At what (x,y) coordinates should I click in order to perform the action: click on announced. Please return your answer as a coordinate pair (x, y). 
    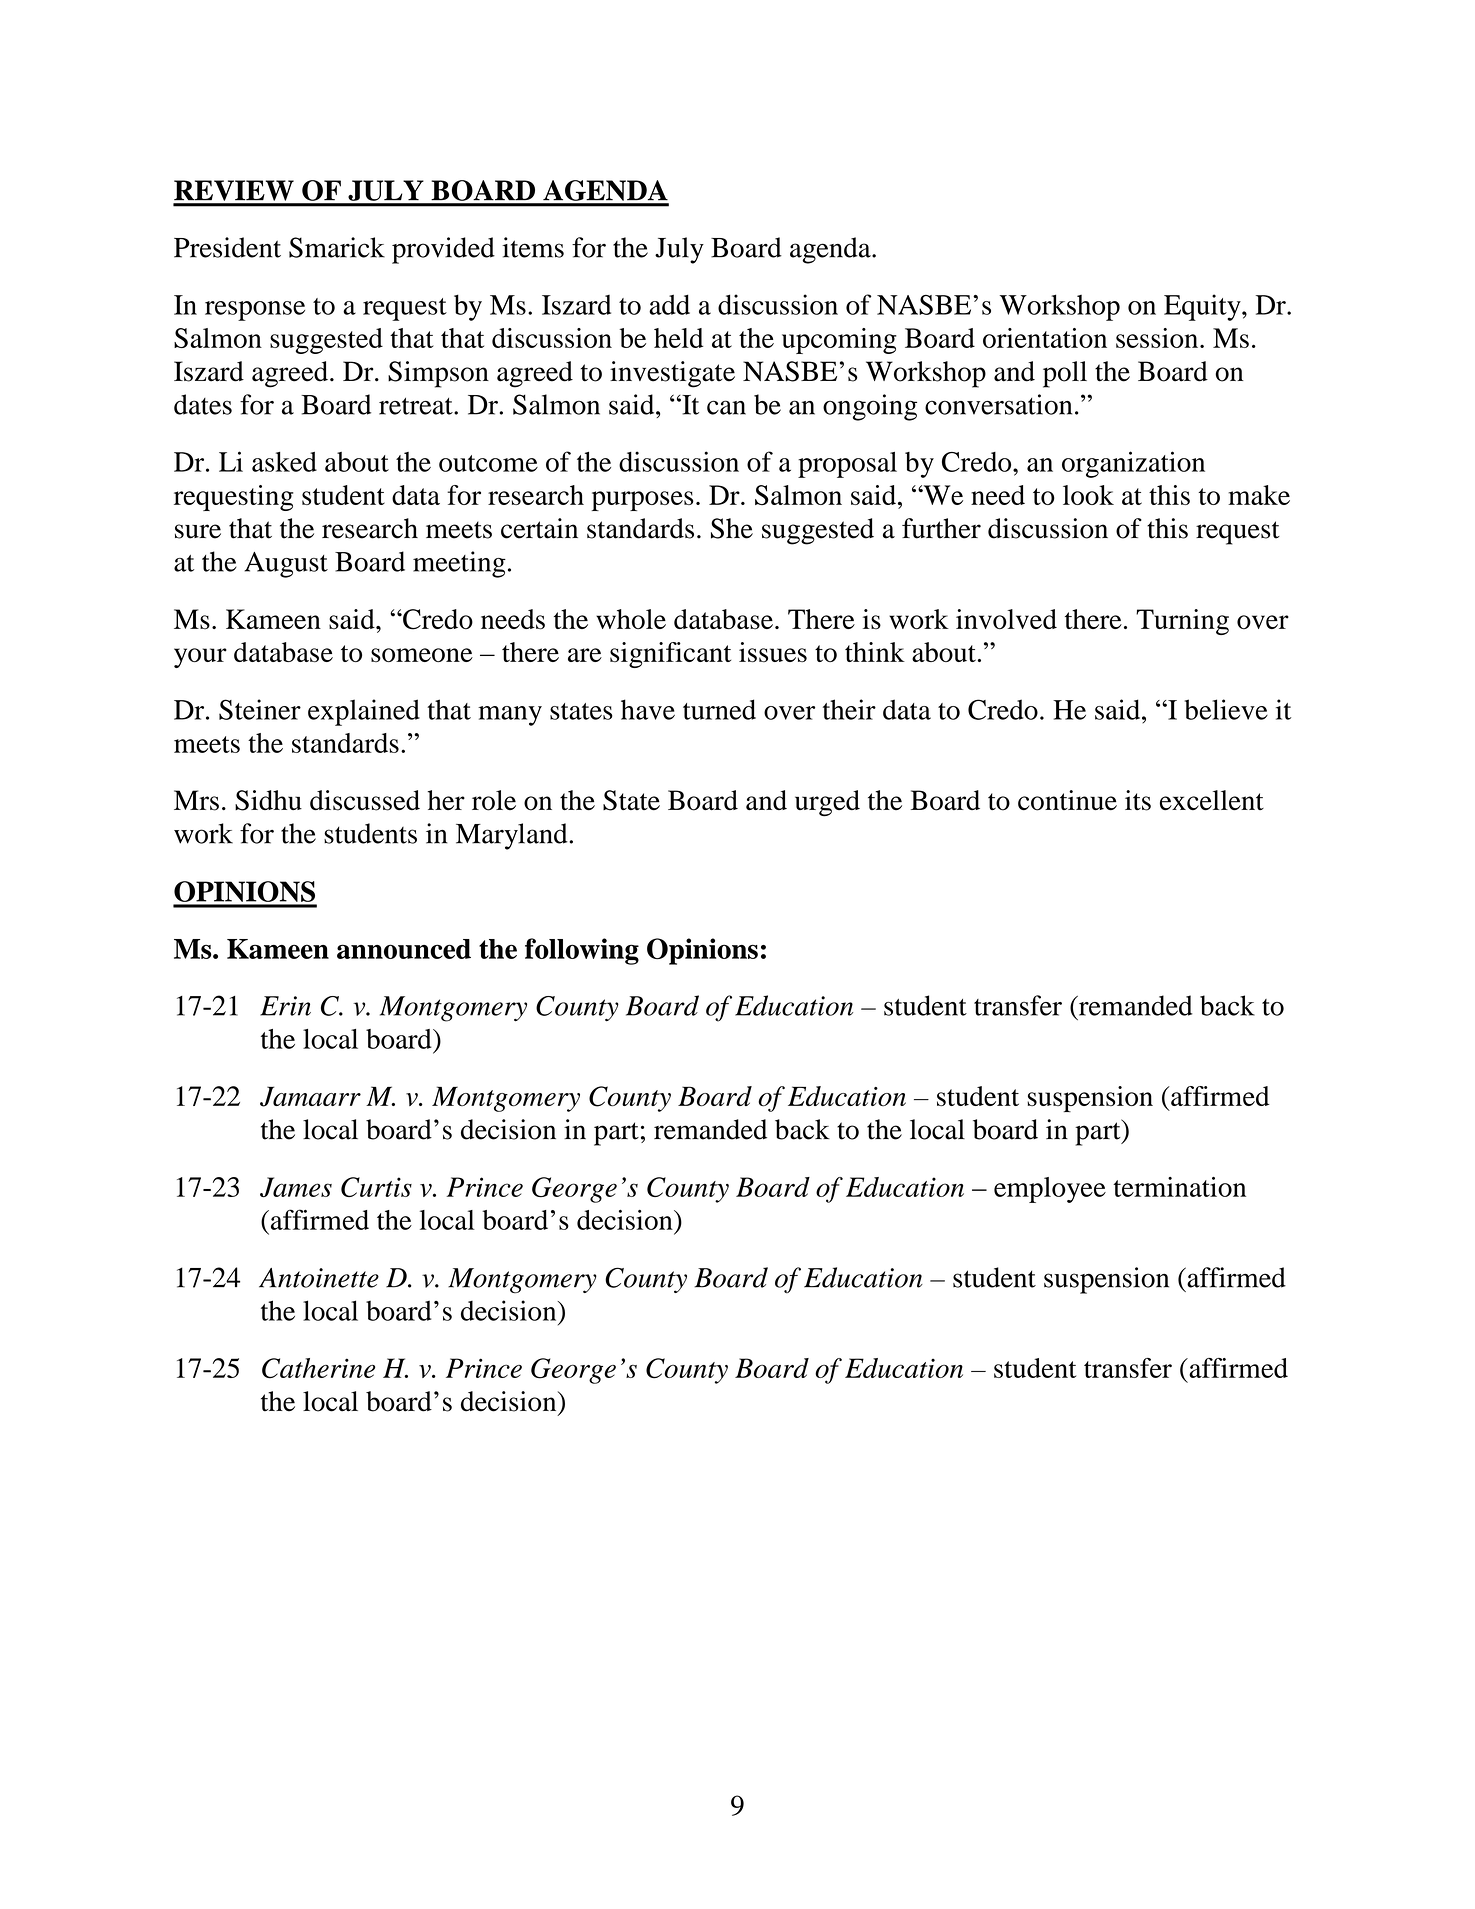
    Looking at the image, I should click on (404, 949).
